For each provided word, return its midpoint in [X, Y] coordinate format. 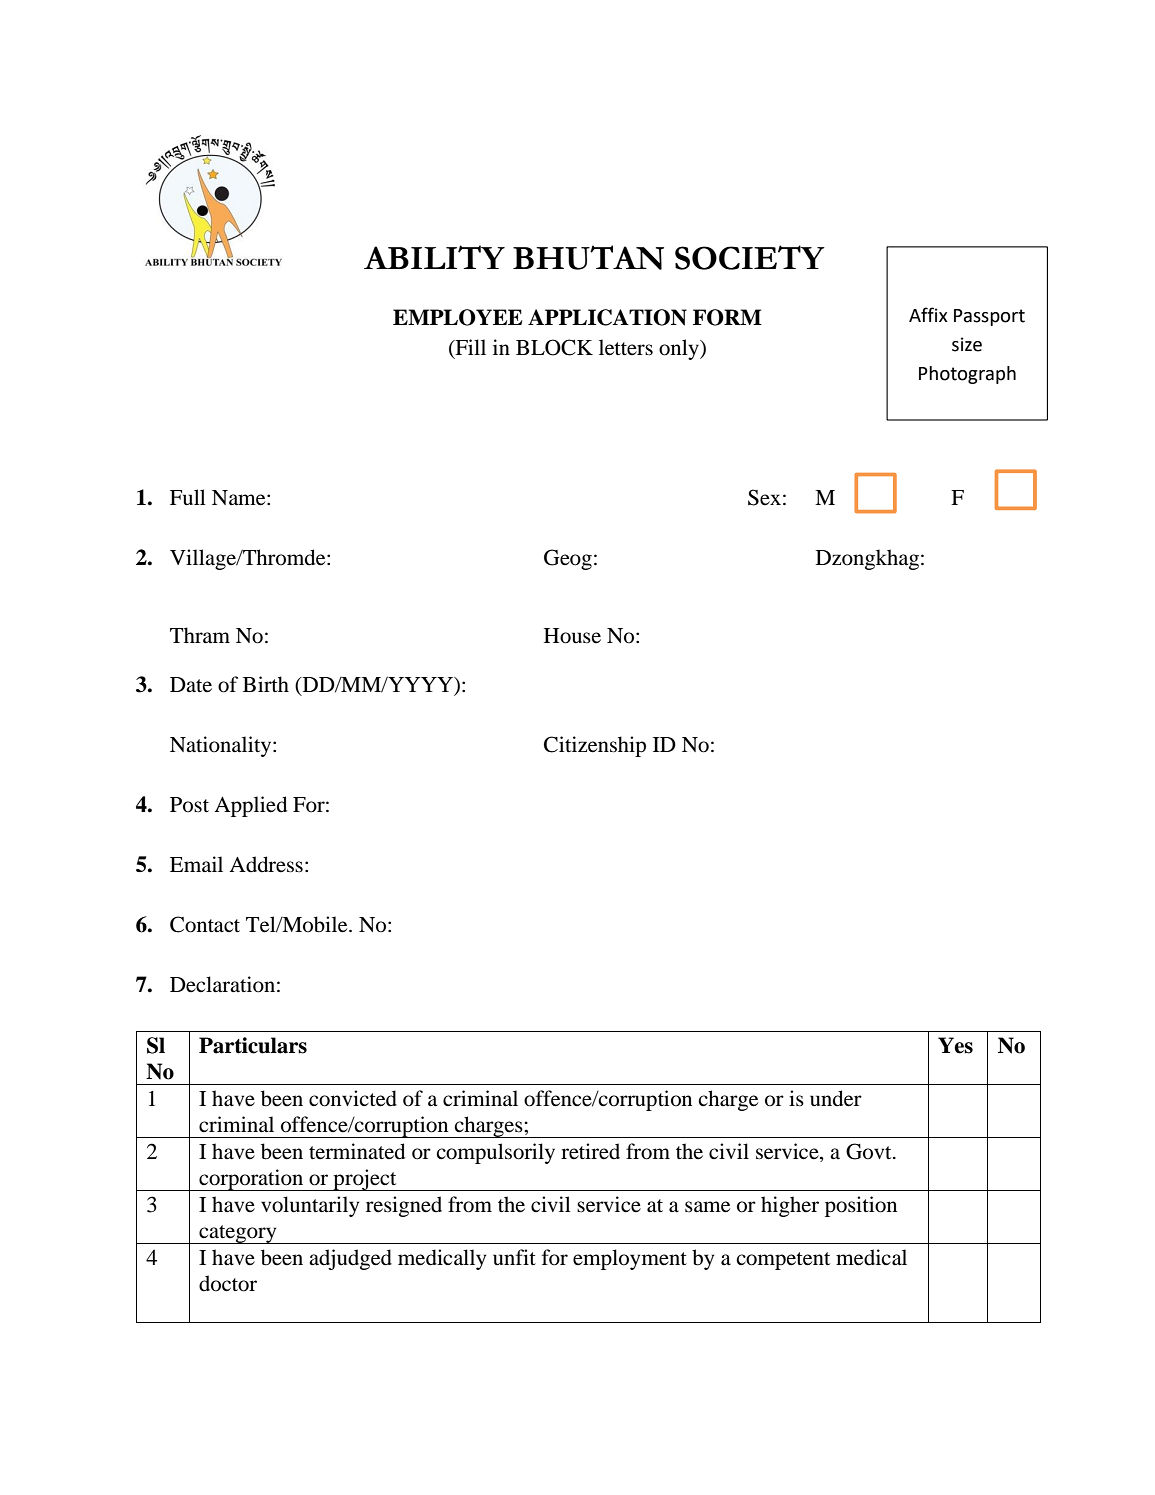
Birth [266, 684]
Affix [928, 314]
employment [630, 1259]
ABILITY [434, 257]
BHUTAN [588, 257]
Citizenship [595, 746]
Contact [205, 924]
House [572, 636]
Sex [764, 497]
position [861, 1206]
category [238, 1234]
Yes [955, 1045]
